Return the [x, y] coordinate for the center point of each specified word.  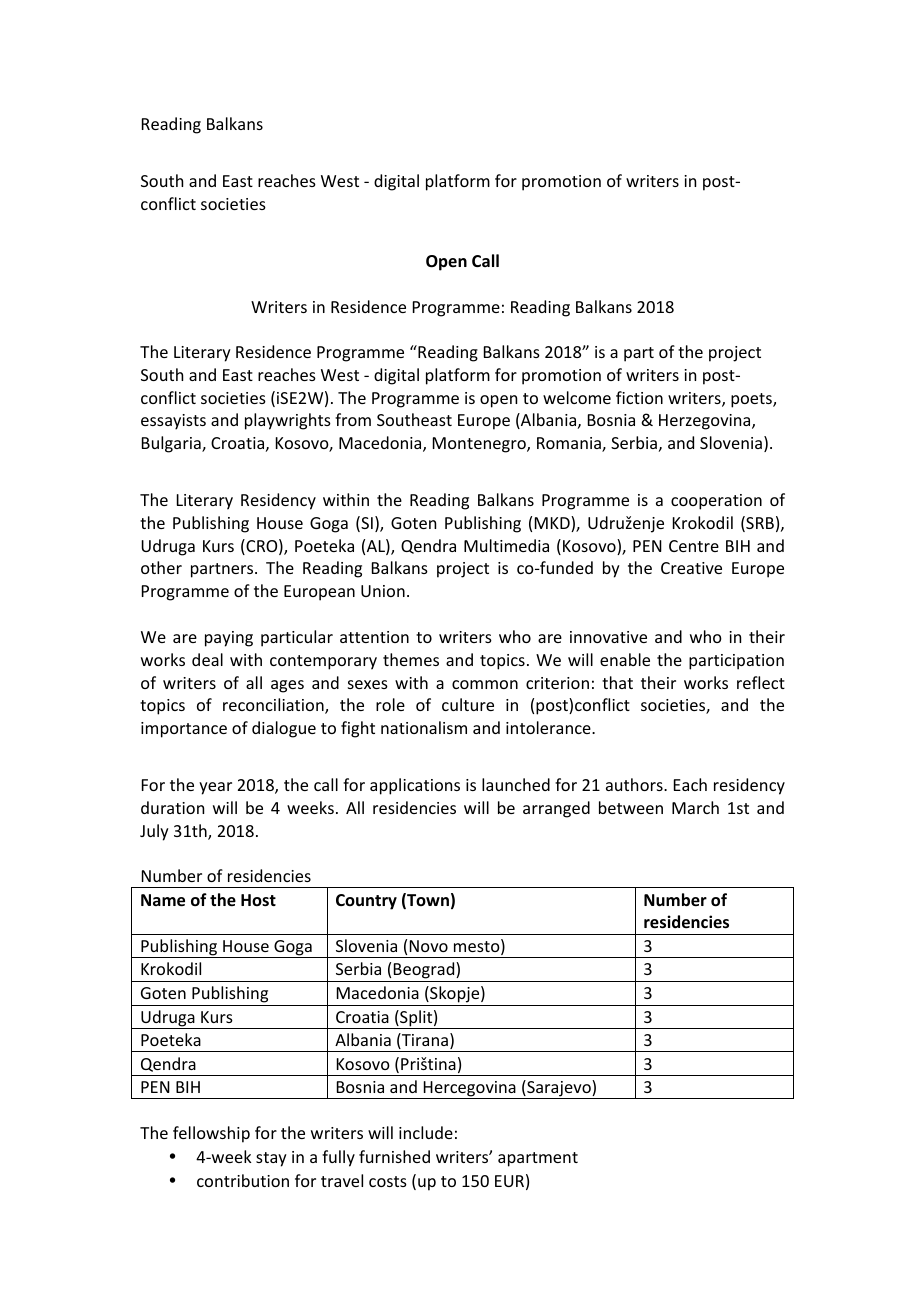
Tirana [424, 1041]
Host [258, 900]
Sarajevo [559, 1089]
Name [163, 900]
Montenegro [480, 445]
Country [366, 902]
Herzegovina [706, 422]
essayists [173, 422]
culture [468, 704]
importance [184, 730]
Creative [691, 568]
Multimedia [506, 545]
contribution [243, 1180]
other [161, 567]
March [695, 807]
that [617, 682]
